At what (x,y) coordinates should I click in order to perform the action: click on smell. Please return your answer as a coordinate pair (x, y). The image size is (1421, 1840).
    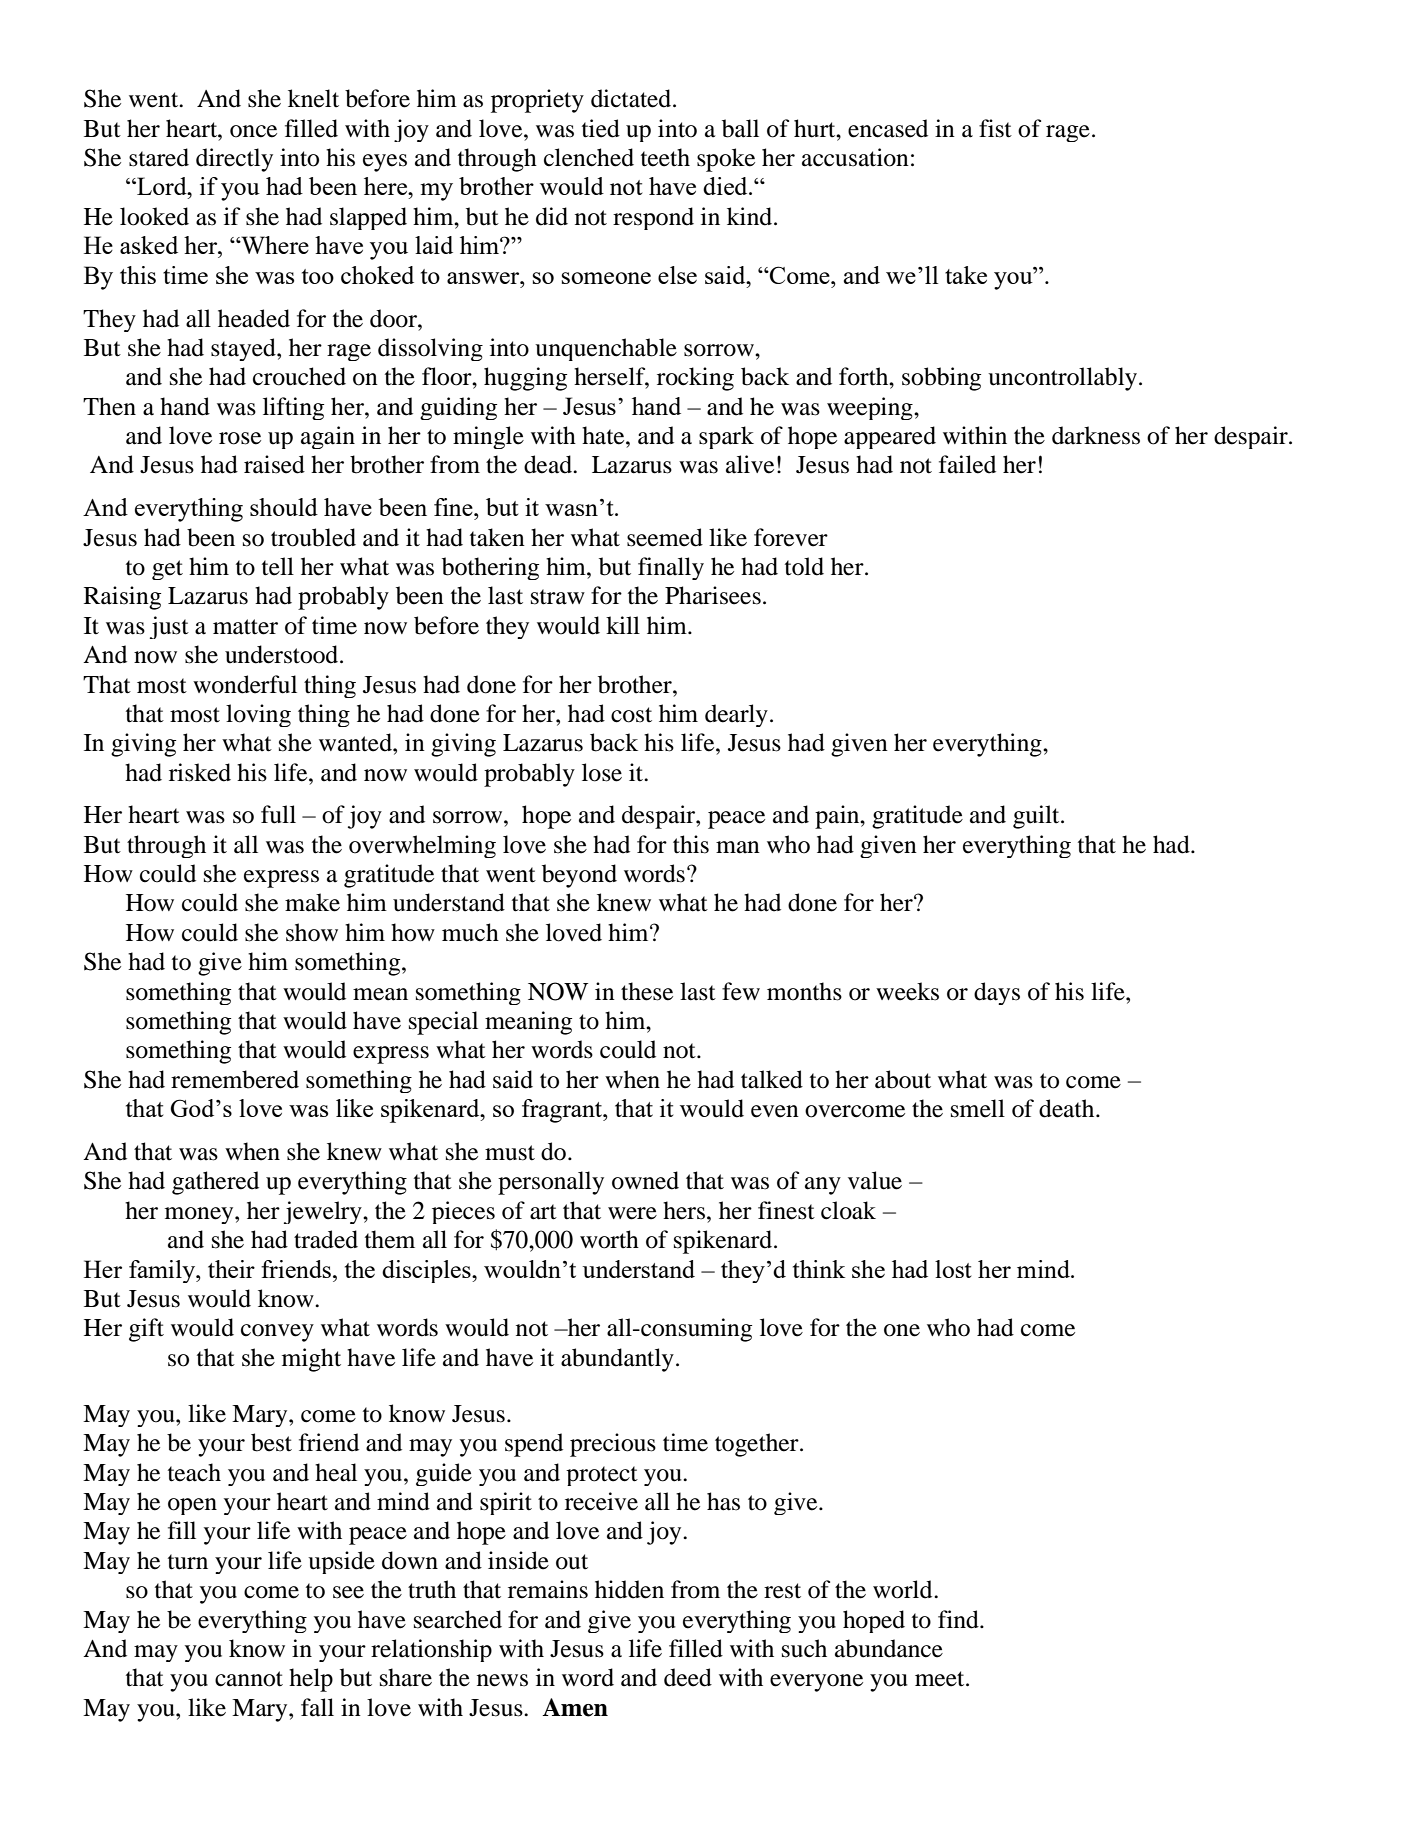
    Looking at the image, I should click on (978, 1108).
